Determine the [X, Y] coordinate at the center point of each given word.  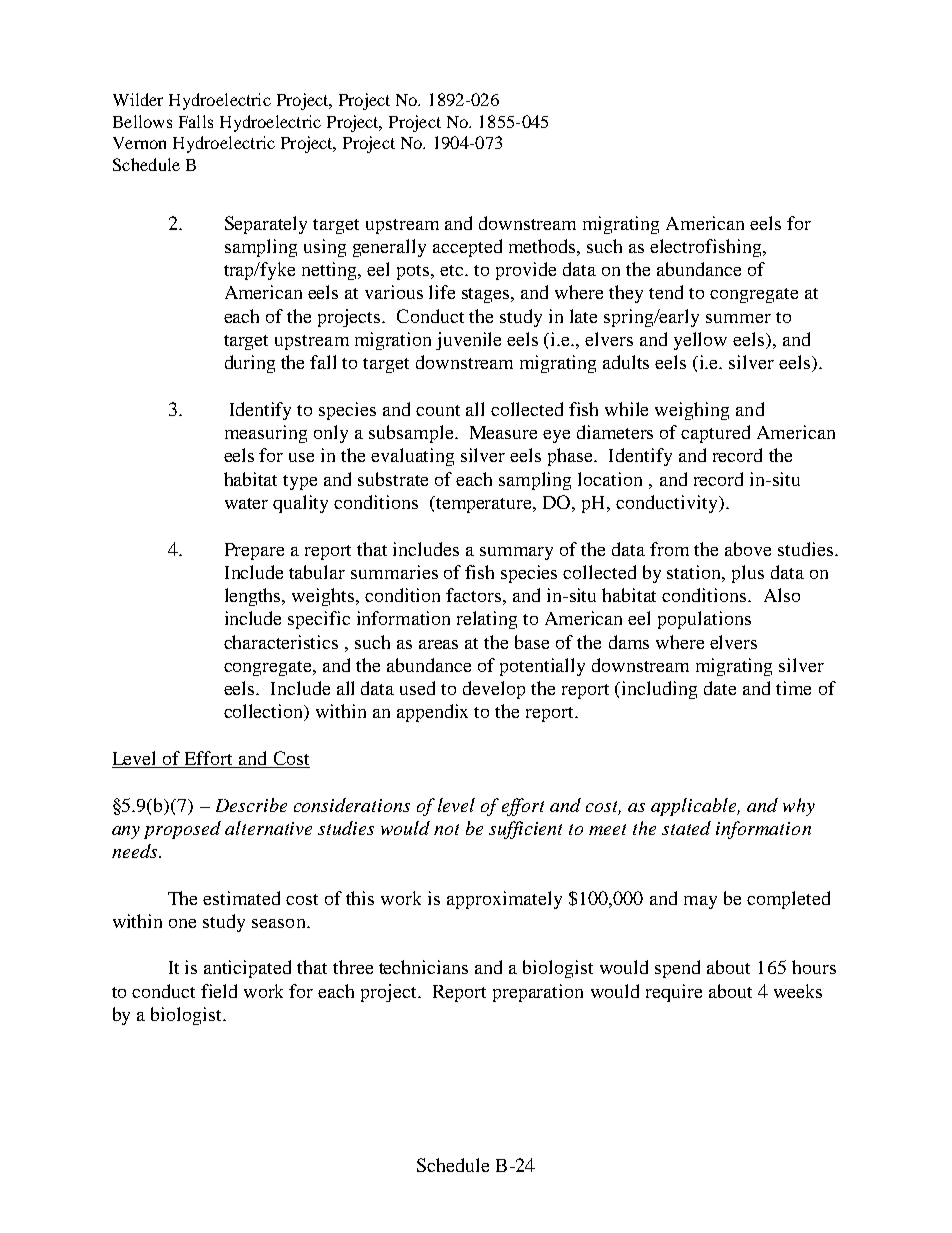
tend [666, 292]
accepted [467, 248]
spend [677, 969]
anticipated [247, 969]
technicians [423, 967]
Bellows [142, 121]
